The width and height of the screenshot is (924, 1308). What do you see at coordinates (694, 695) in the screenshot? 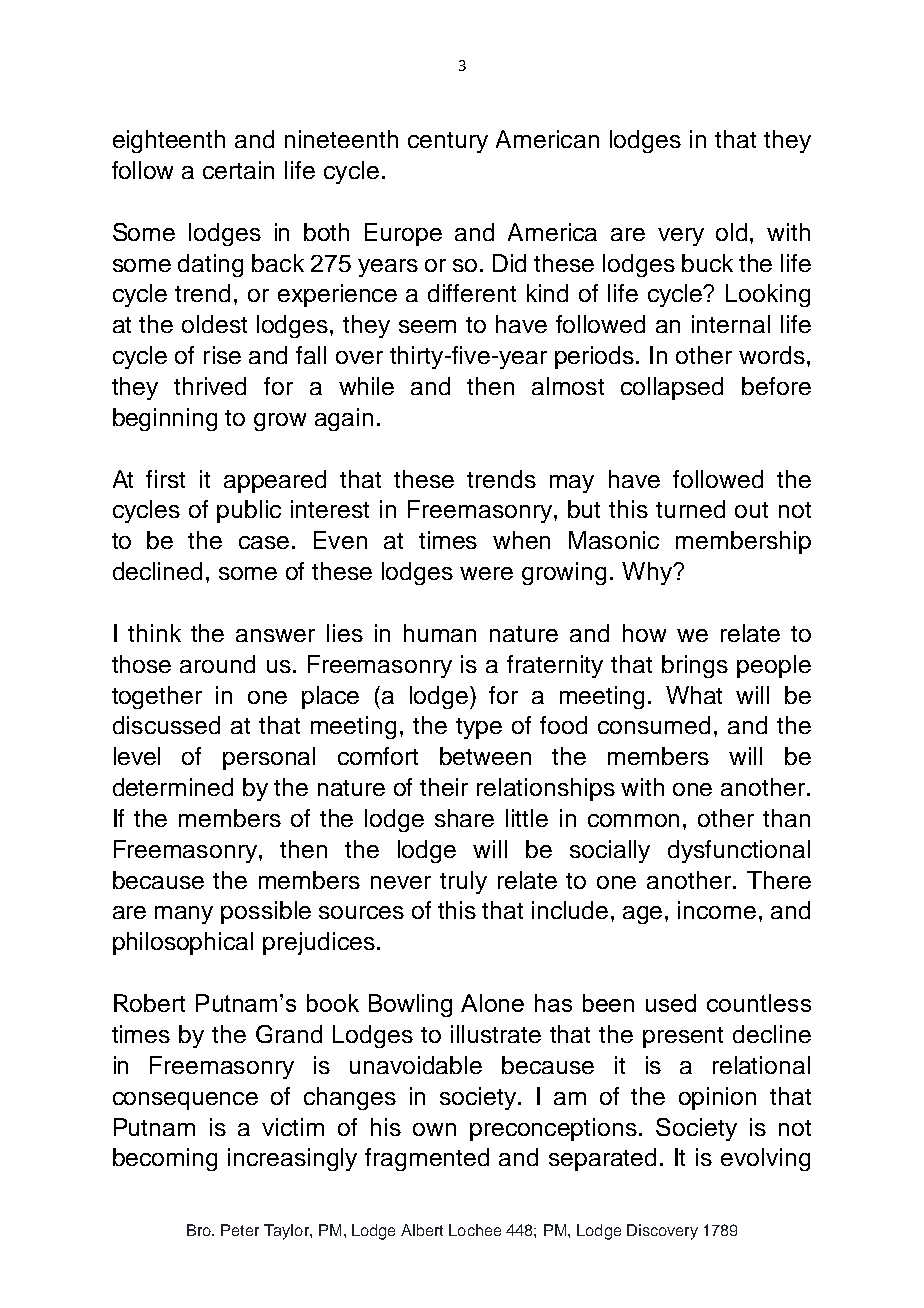
I see `What` at bounding box center [694, 695].
